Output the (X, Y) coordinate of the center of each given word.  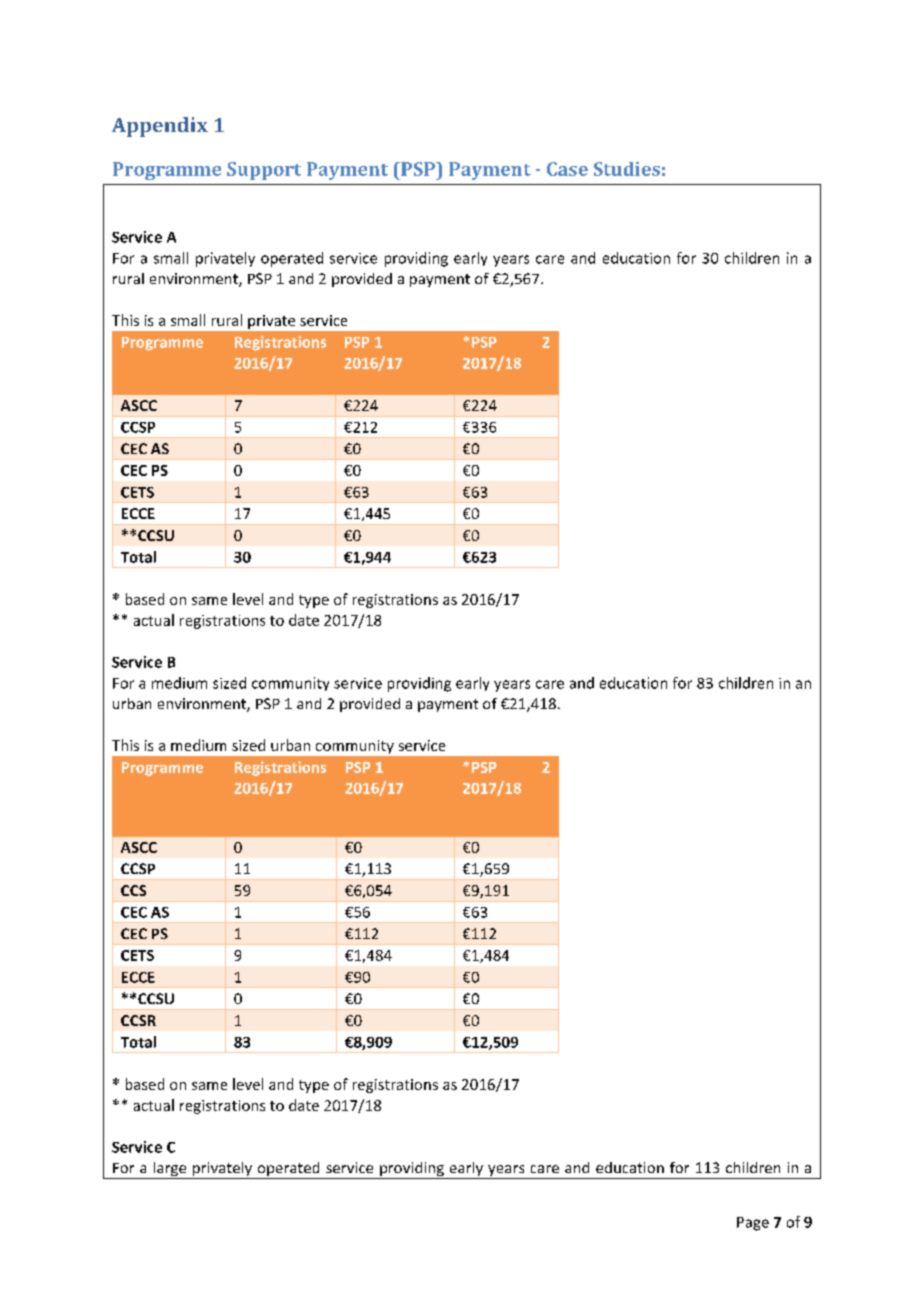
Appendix (160, 127)
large (170, 1170)
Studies (627, 169)
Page (753, 1224)
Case (567, 169)
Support (264, 171)
